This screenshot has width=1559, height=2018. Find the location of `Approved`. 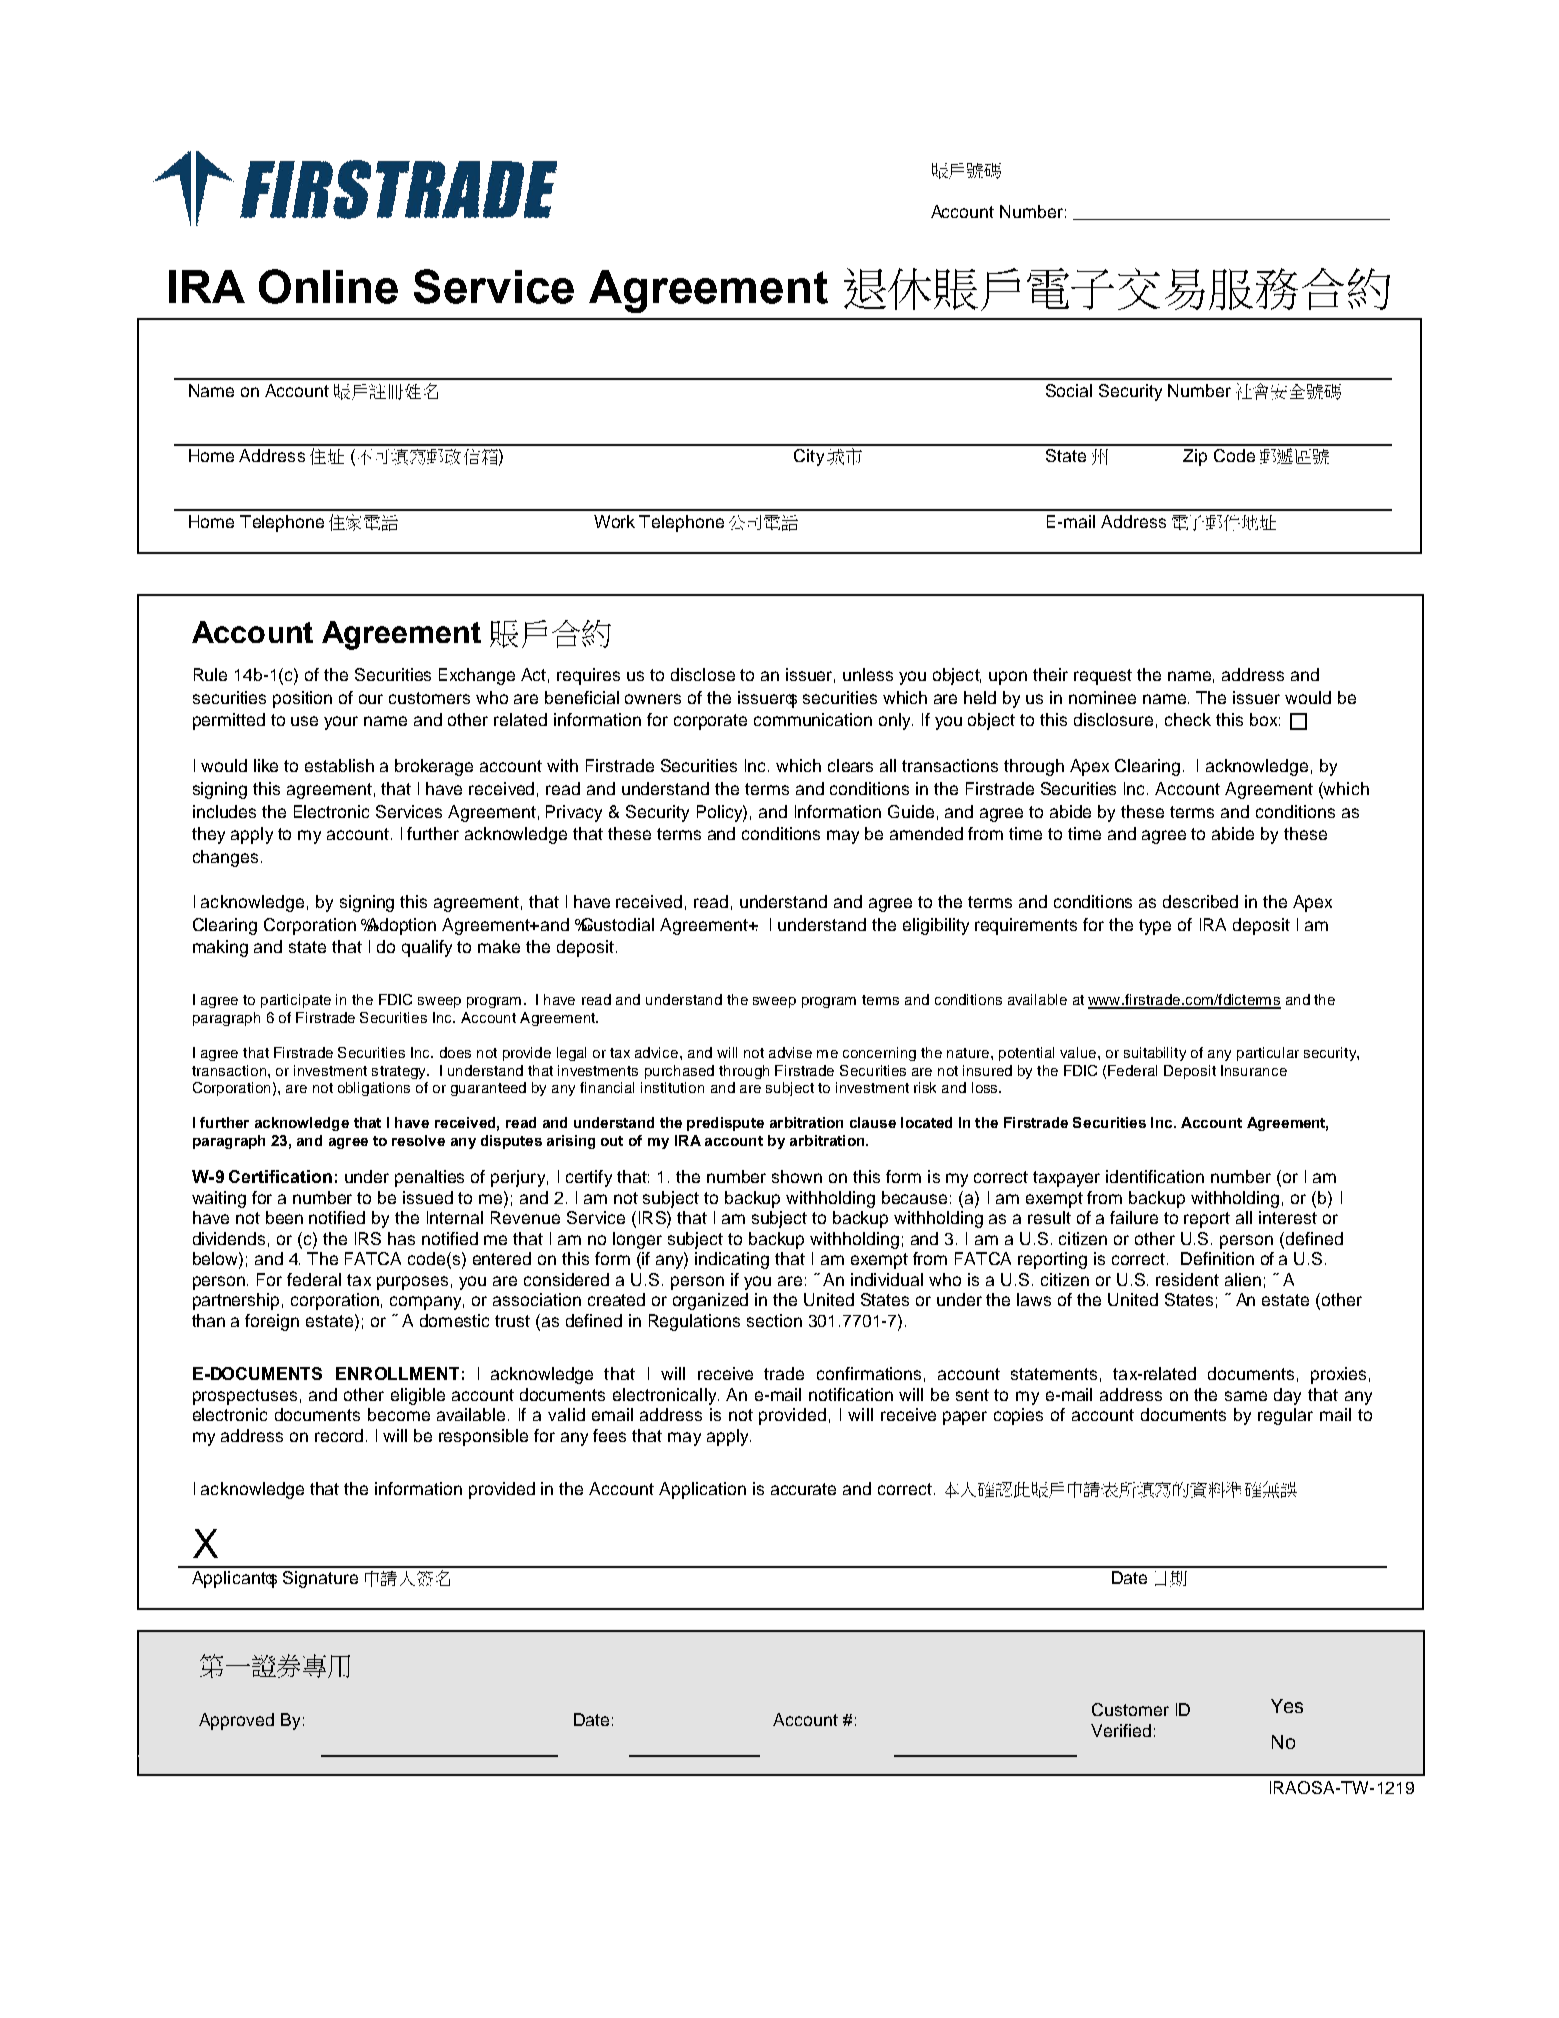

Approved is located at coordinates (236, 1721).
